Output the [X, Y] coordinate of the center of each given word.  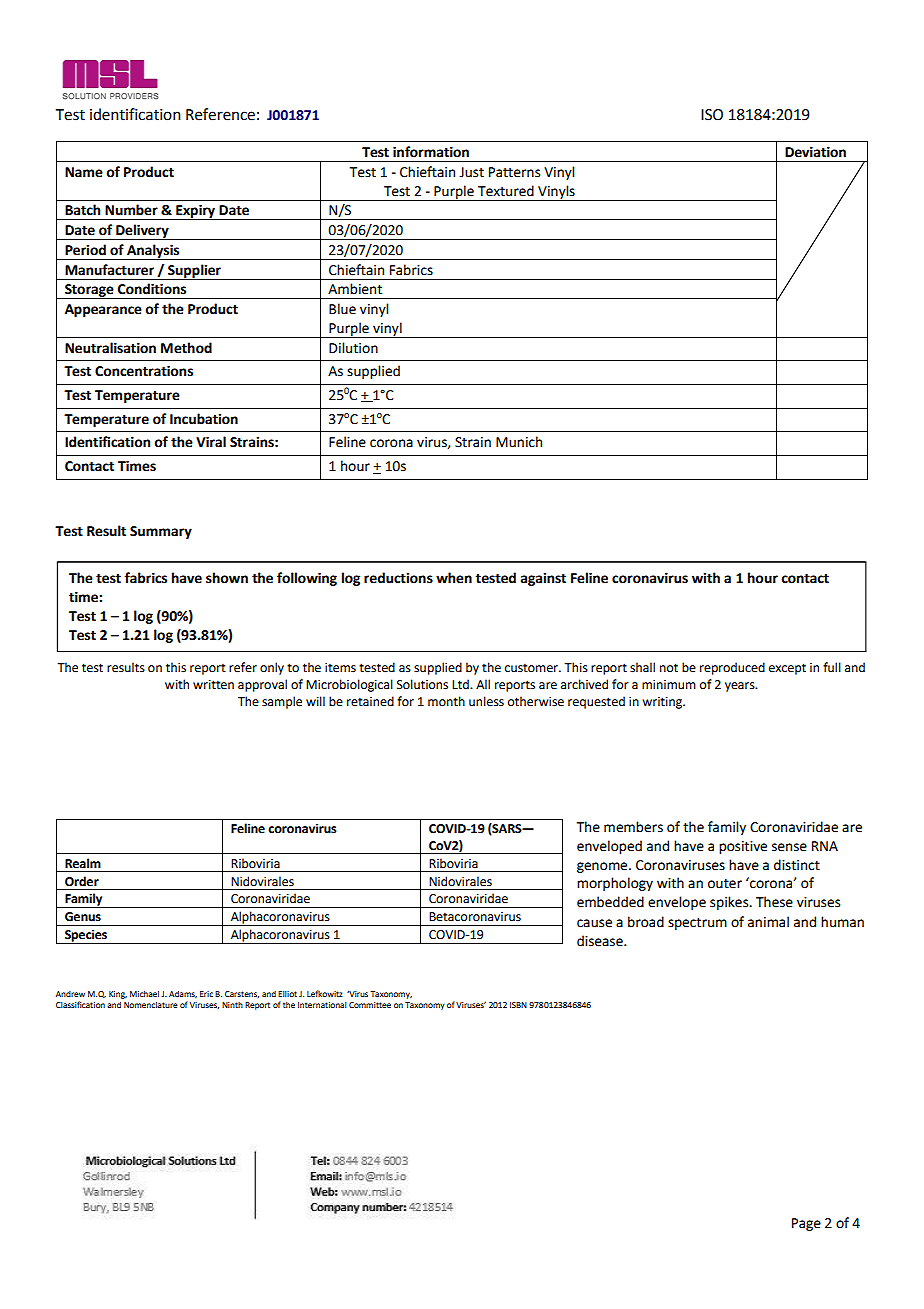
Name [84, 172]
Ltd [461, 684]
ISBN [518, 1005]
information [431, 152]
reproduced [732, 668]
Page [806, 1224]
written [213, 685]
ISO [712, 115]
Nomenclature [151, 1005]
